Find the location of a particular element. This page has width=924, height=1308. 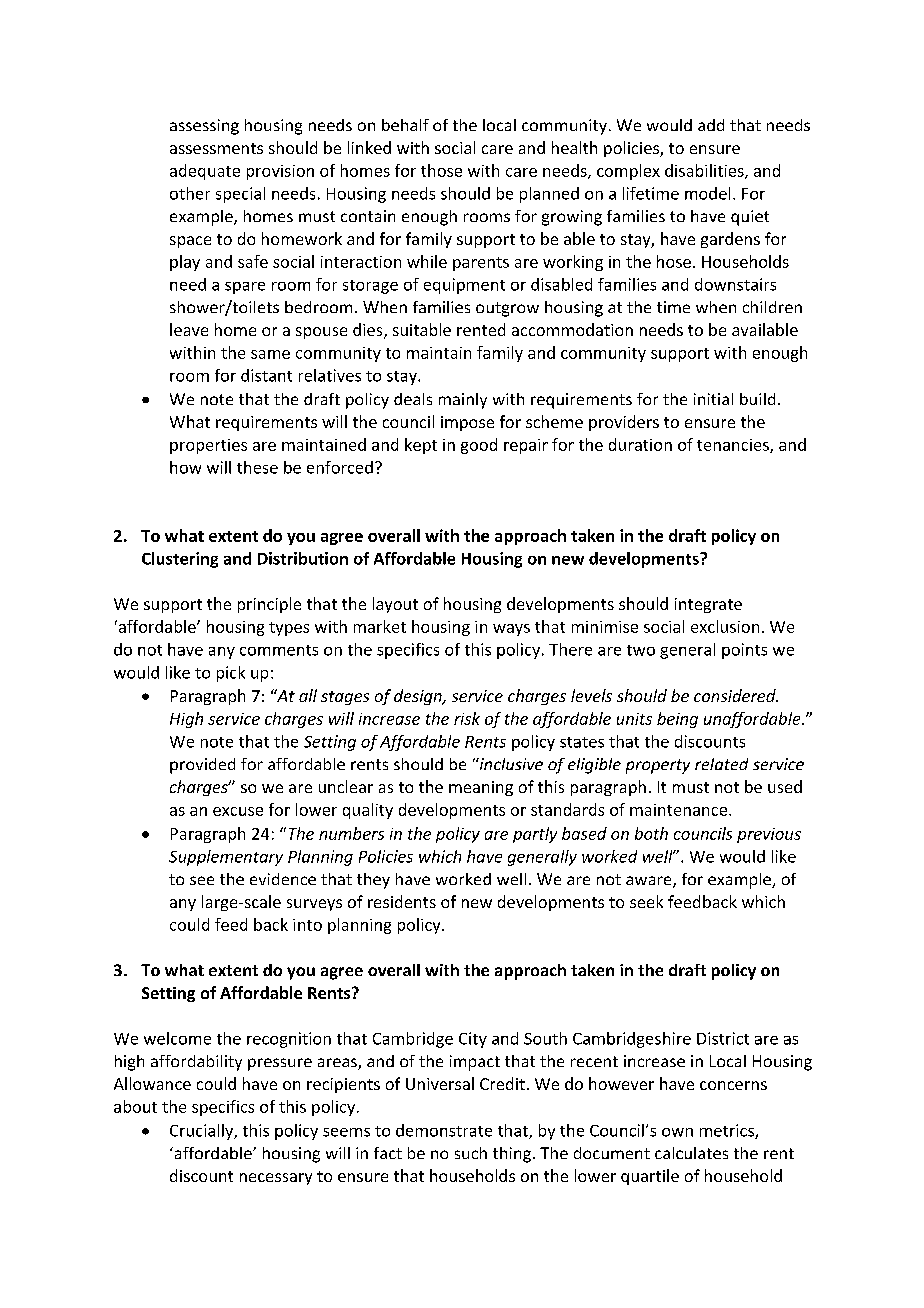

behalf is located at coordinates (405, 125).
